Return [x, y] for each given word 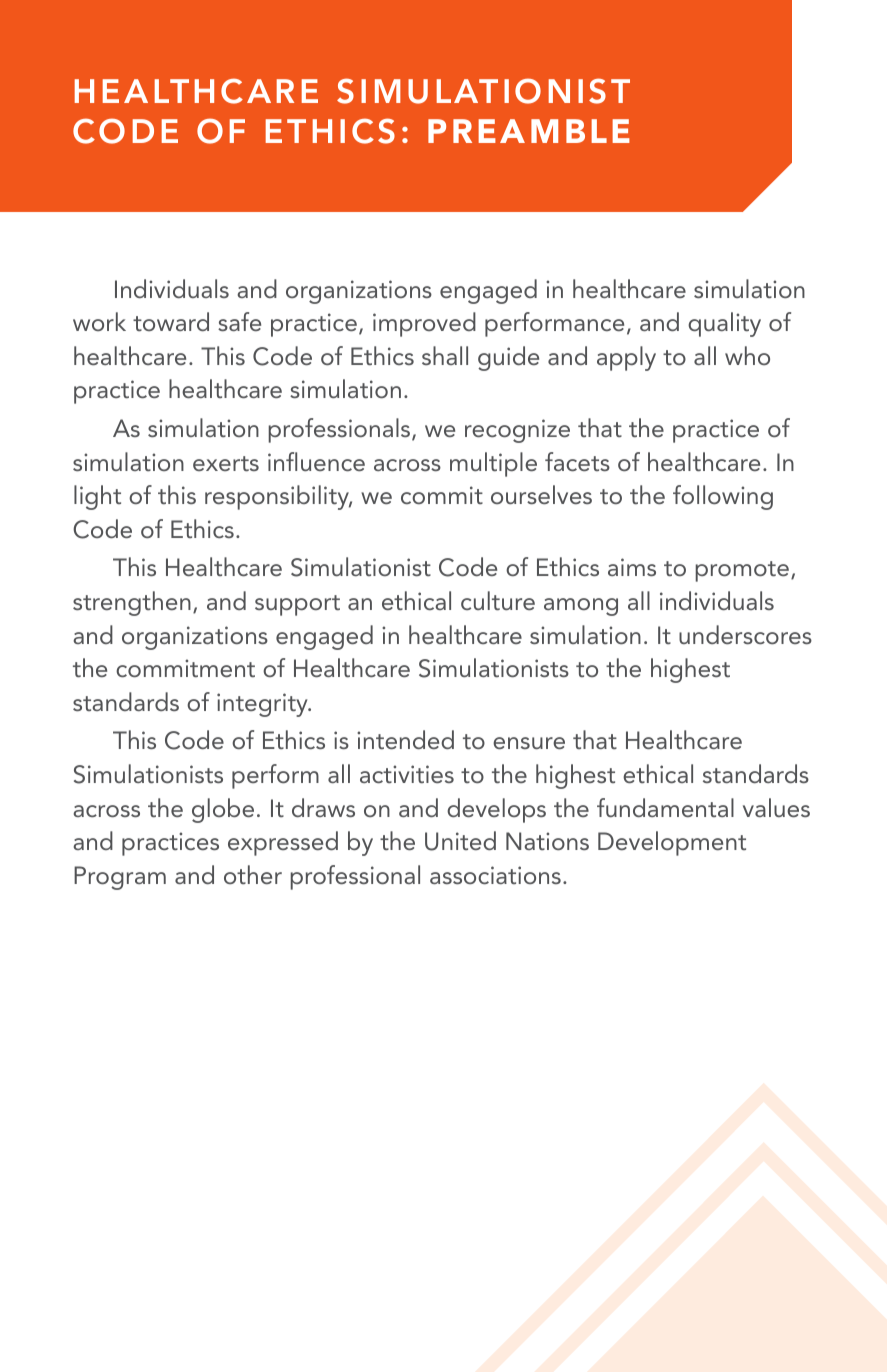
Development [672, 843]
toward [171, 321]
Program [120, 878]
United [460, 841]
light [97, 497]
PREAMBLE [529, 131]
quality [724, 324]
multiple [493, 464]
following [723, 497]
